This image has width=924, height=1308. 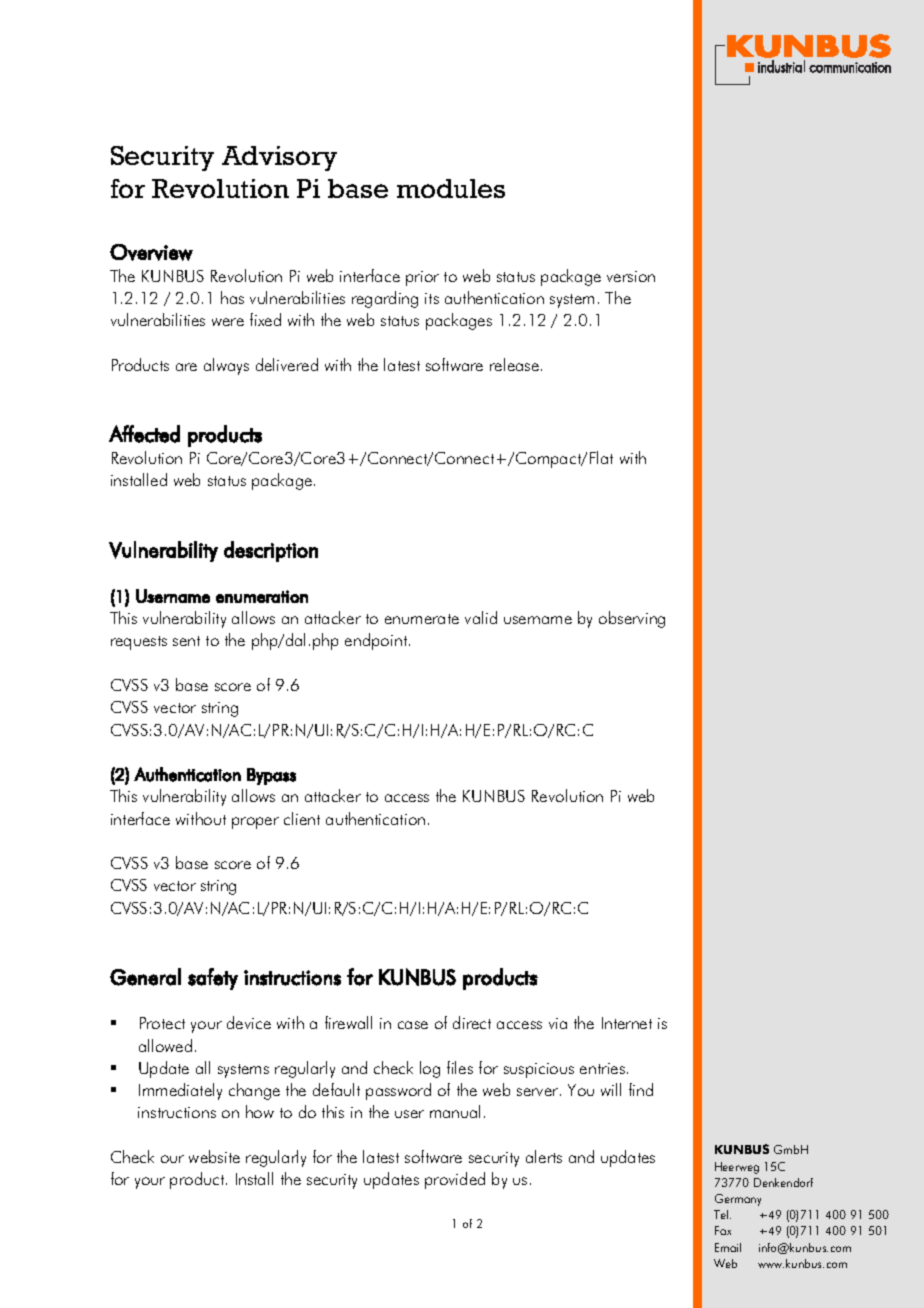 I want to click on provided, so click(x=455, y=1180).
